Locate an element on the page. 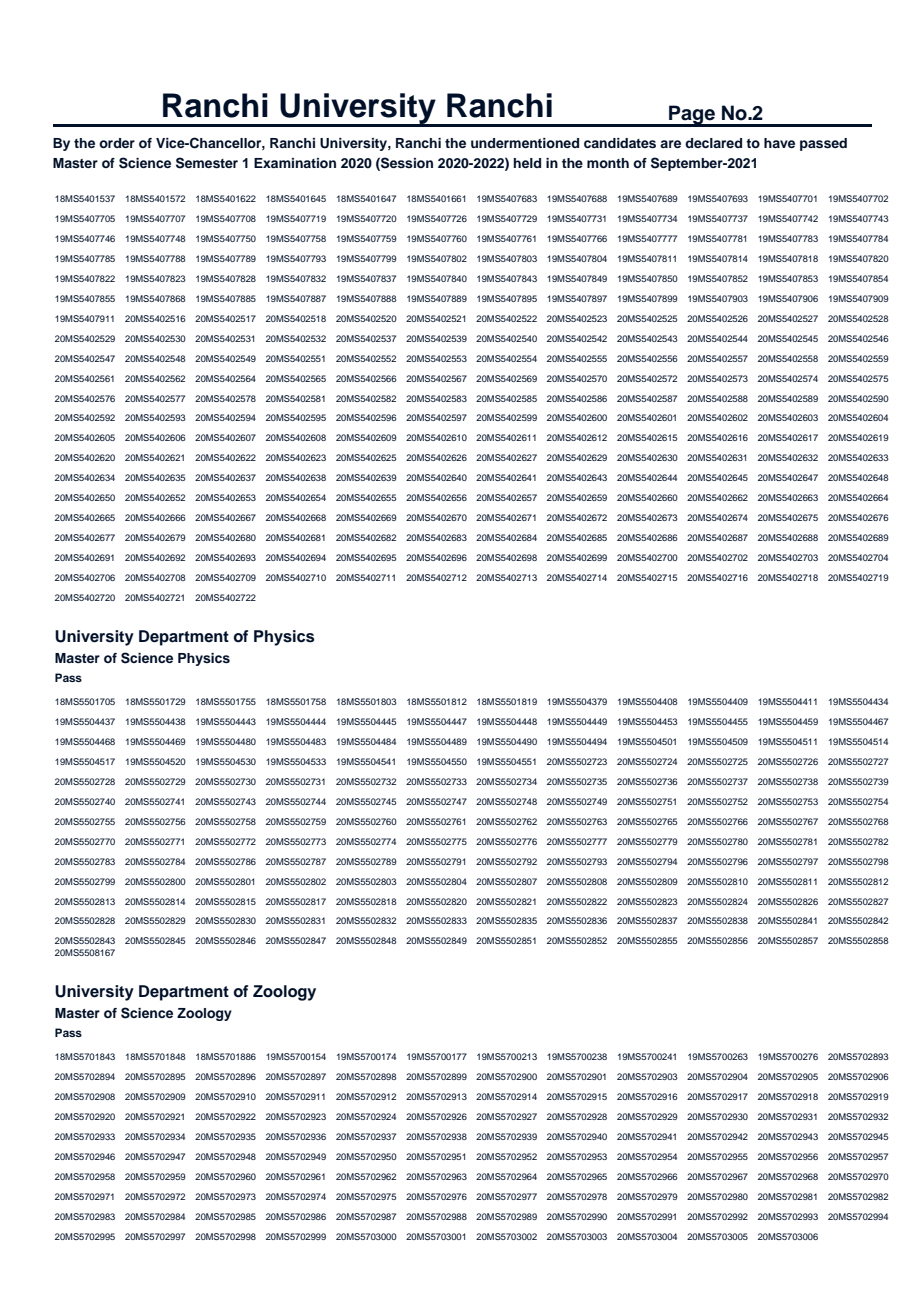  have is located at coordinates (779, 143).
